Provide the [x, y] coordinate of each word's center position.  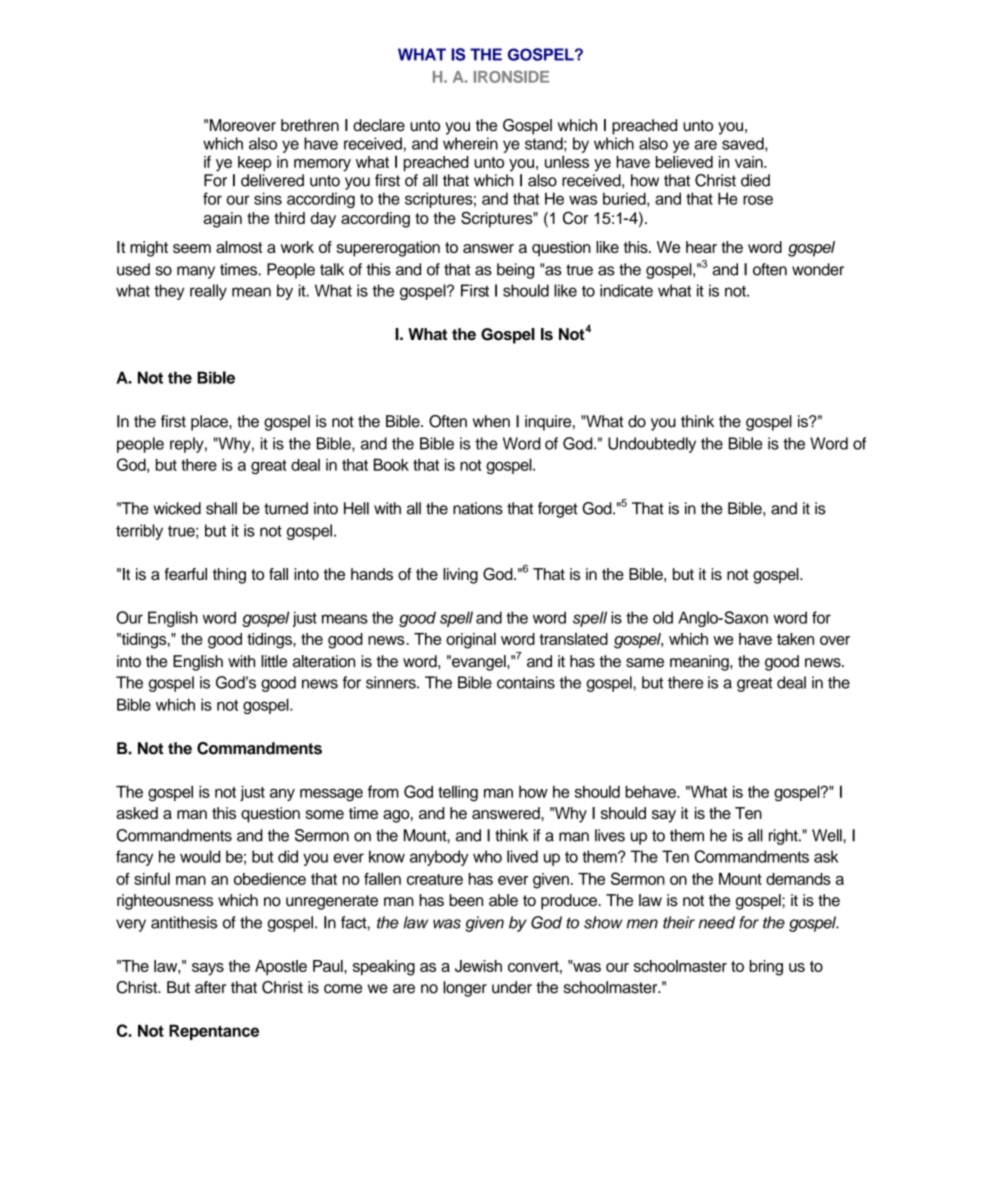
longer [465, 989]
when [491, 421]
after [210, 987]
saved [744, 144]
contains [526, 682]
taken [795, 639]
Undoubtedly [652, 445]
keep [254, 163]
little [274, 661]
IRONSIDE [511, 76]
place [210, 423]
